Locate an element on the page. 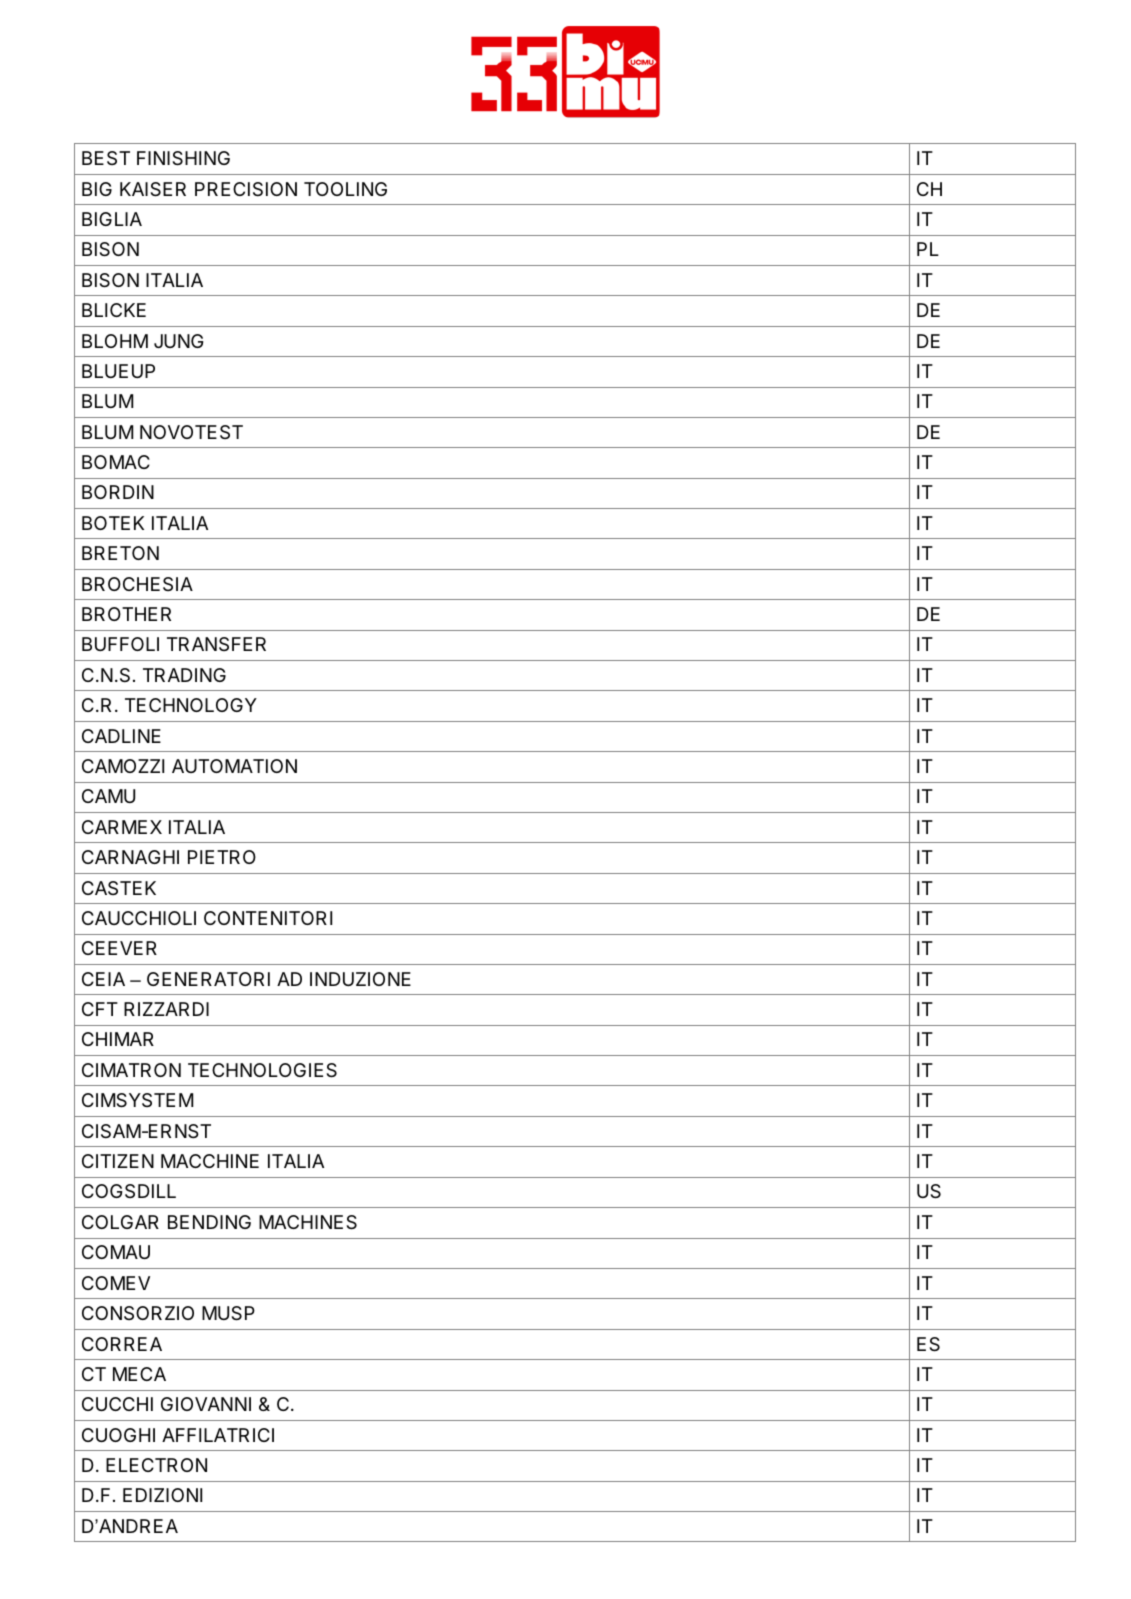  PRECISION is located at coordinates (246, 189).
